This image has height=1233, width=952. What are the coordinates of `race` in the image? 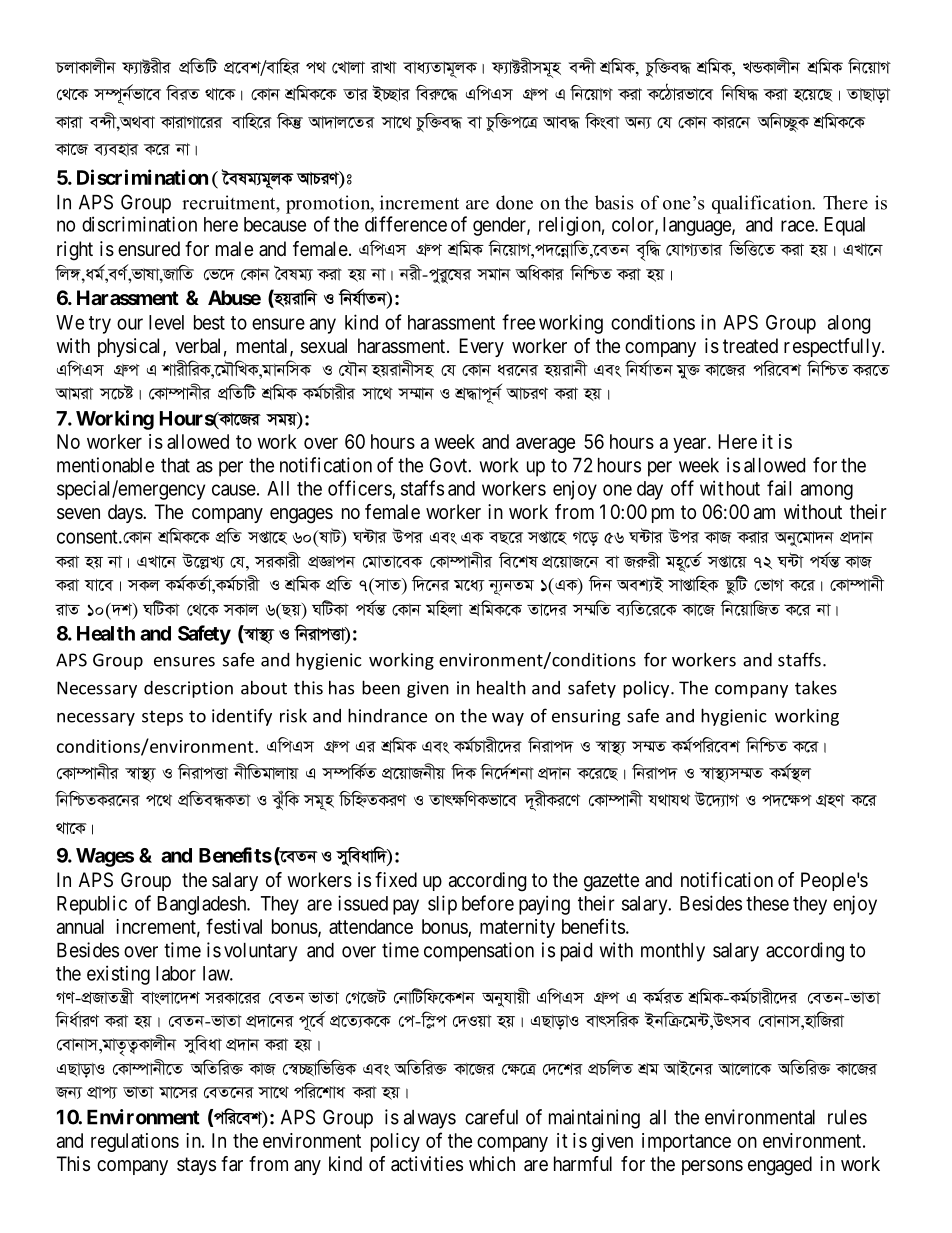 It's located at (798, 226).
